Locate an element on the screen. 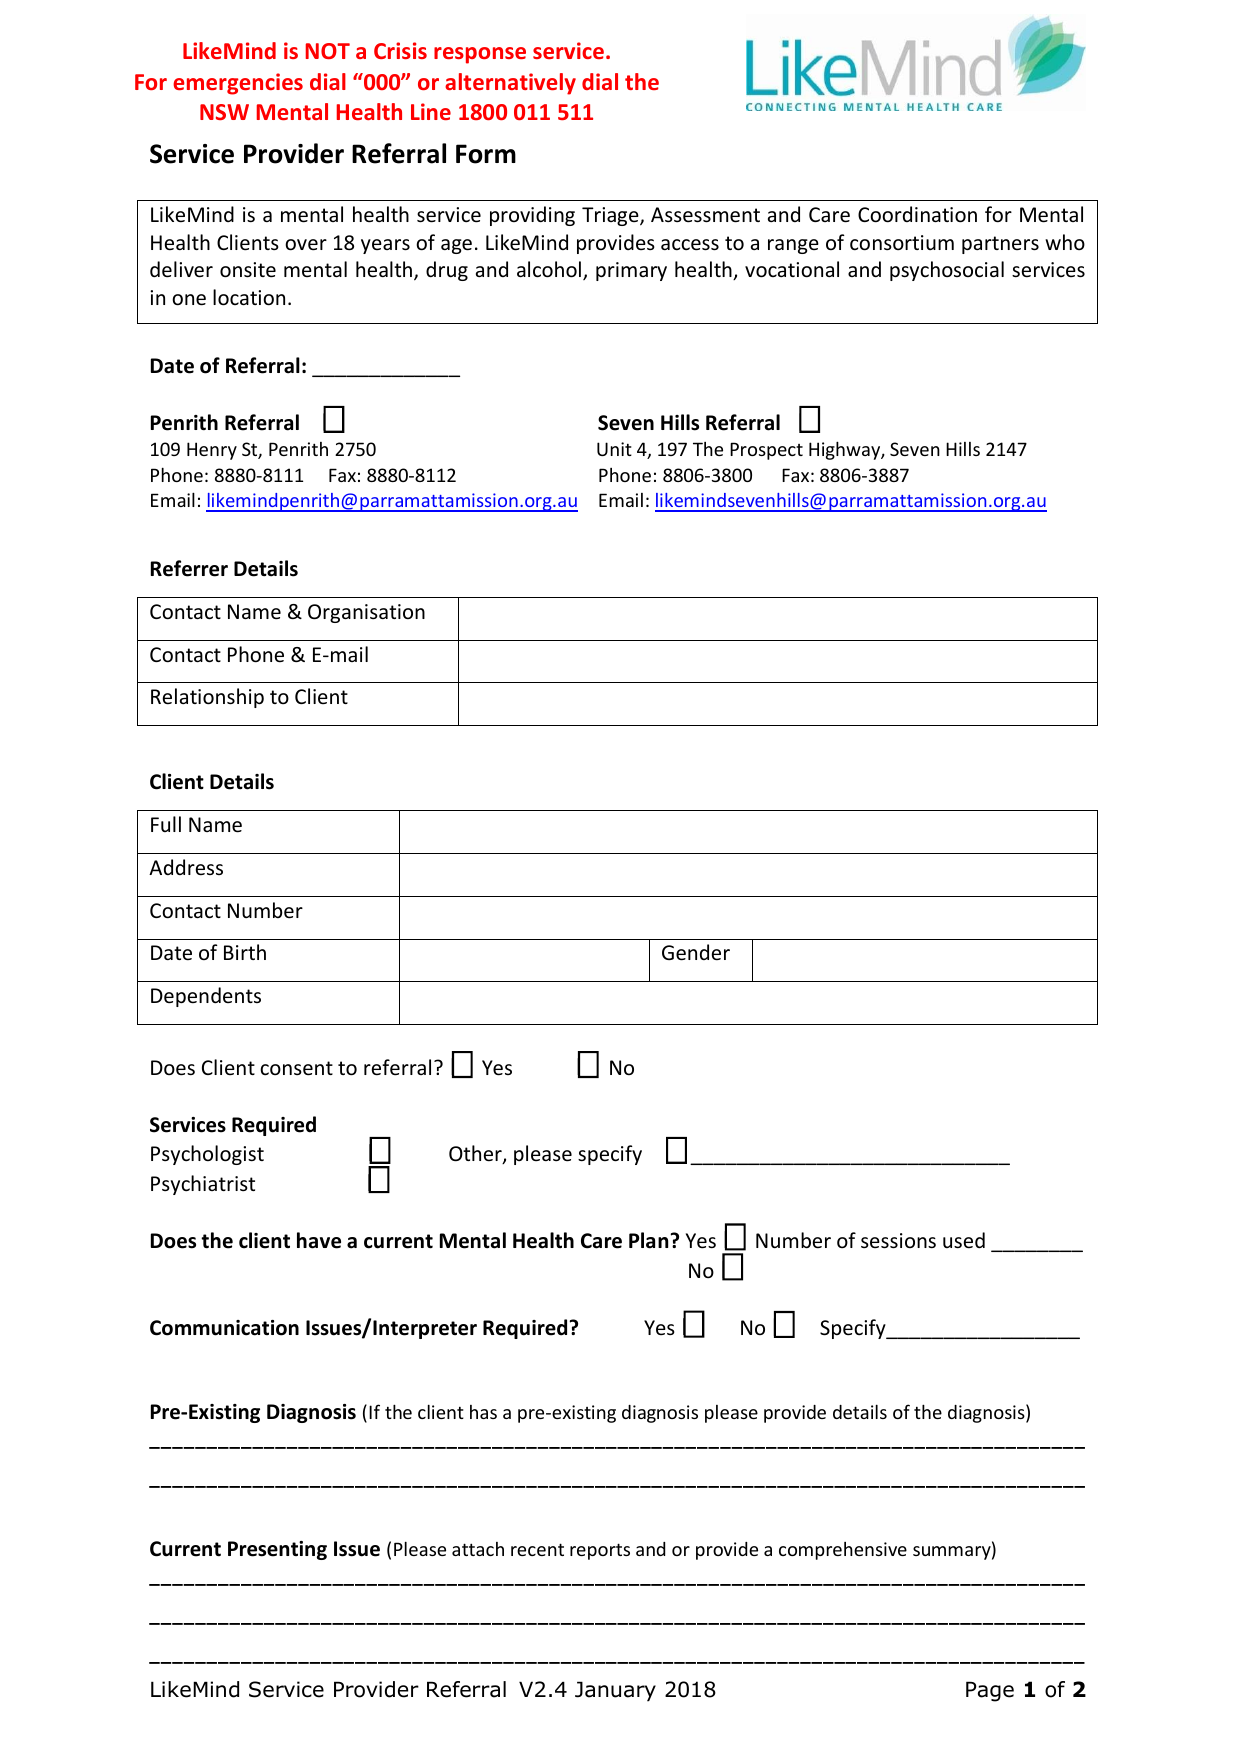 The height and width of the screenshot is (1747, 1235). alternatively is located at coordinates (510, 84).
